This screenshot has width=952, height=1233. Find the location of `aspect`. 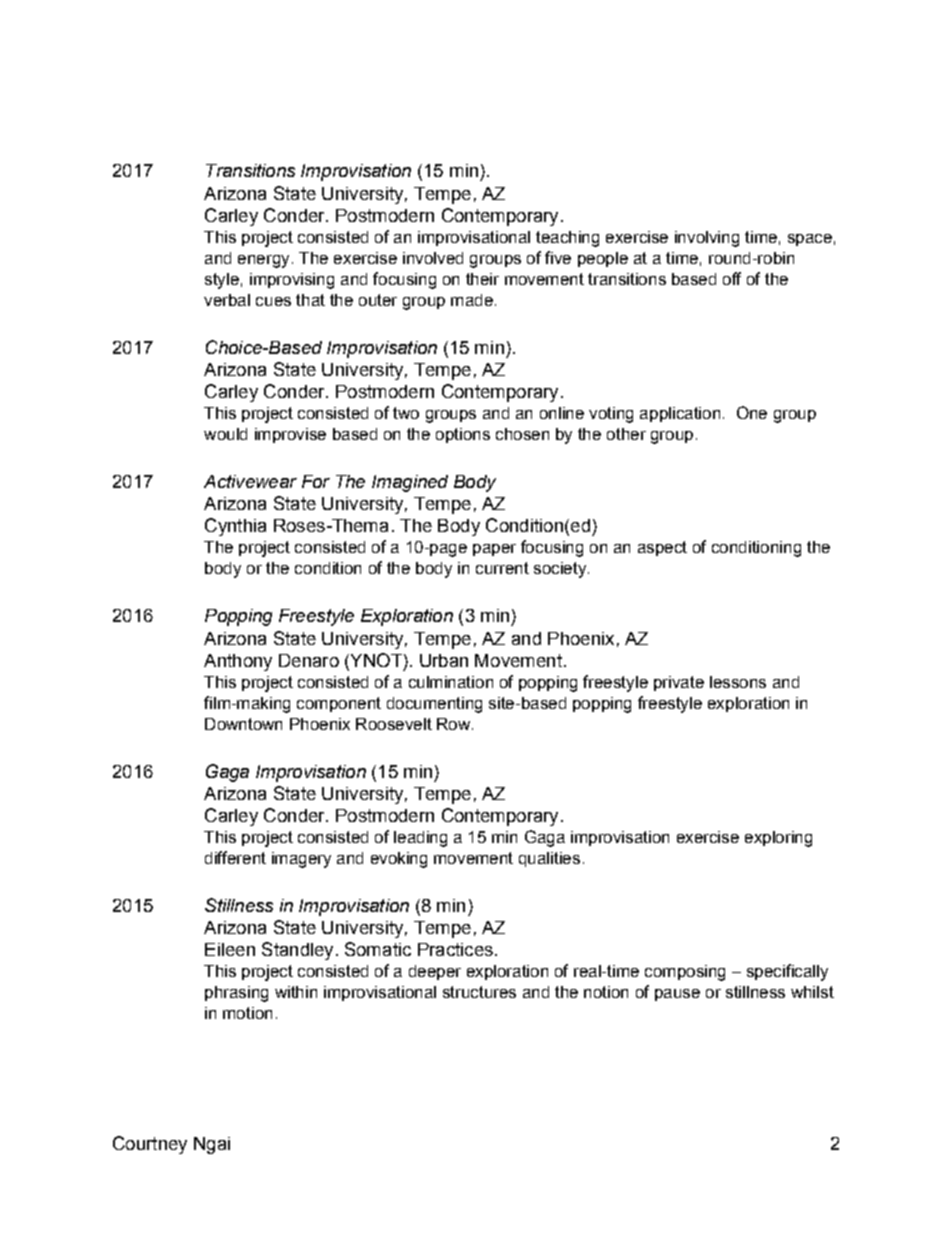

aspect is located at coordinates (662, 548).
